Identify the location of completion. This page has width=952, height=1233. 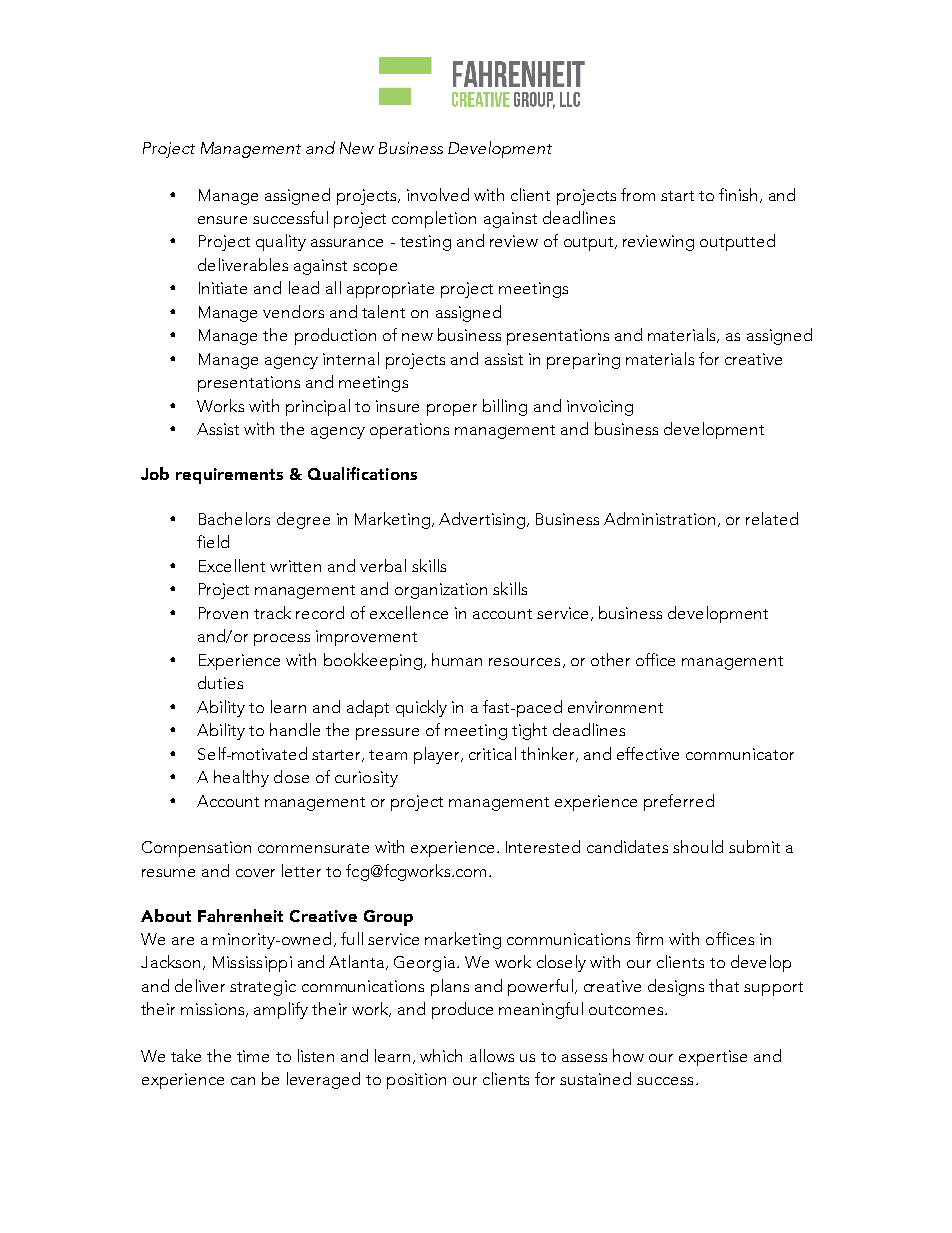
(434, 219).
